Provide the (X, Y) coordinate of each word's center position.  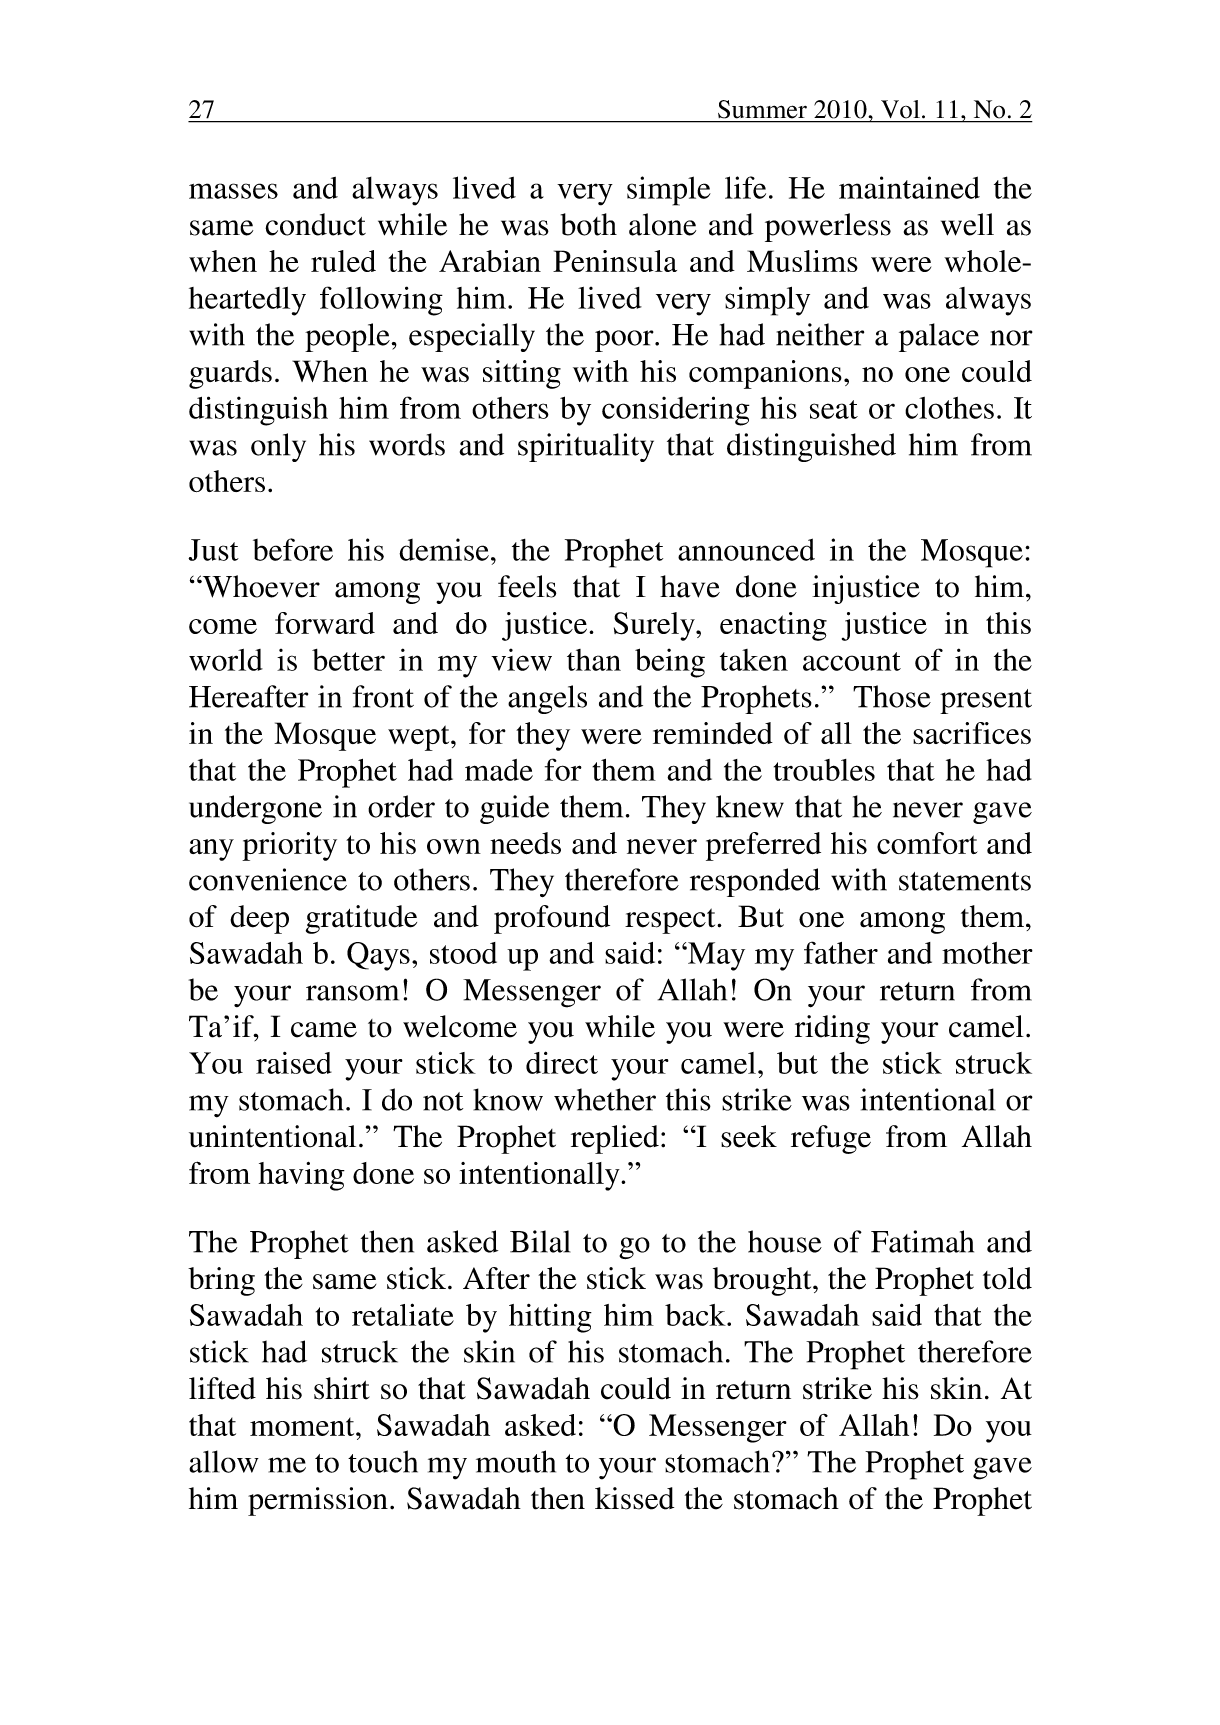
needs (525, 843)
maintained (909, 187)
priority (289, 846)
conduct (315, 224)
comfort (927, 843)
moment (303, 1427)
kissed (634, 1498)
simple (669, 191)
